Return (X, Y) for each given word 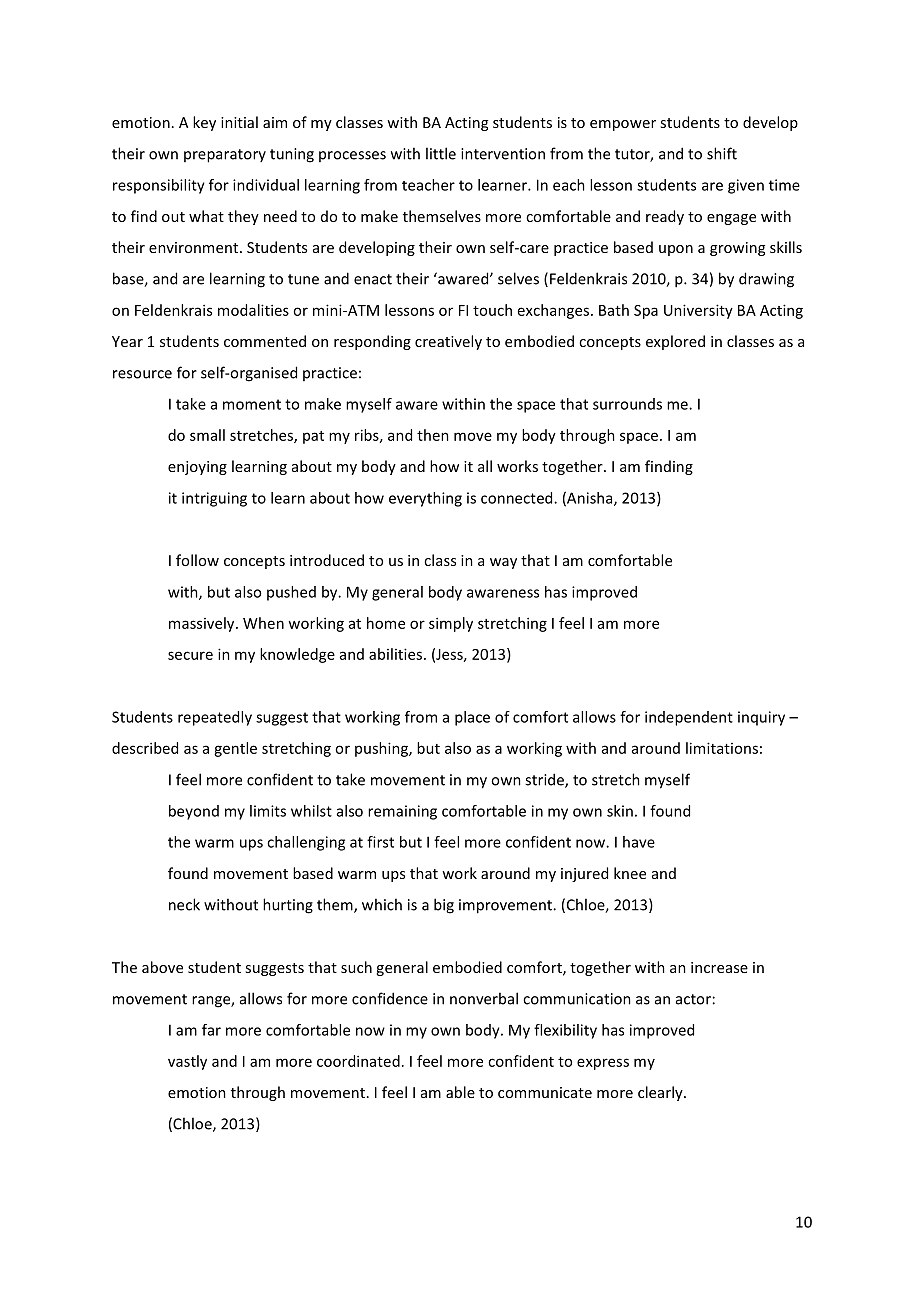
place (472, 718)
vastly (187, 1062)
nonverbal (484, 998)
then (433, 435)
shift (722, 153)
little (441, 153)
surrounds (627, 404)
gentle (235, 749)
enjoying (197, 468)
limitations (722, 748)
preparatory (225, 156)
